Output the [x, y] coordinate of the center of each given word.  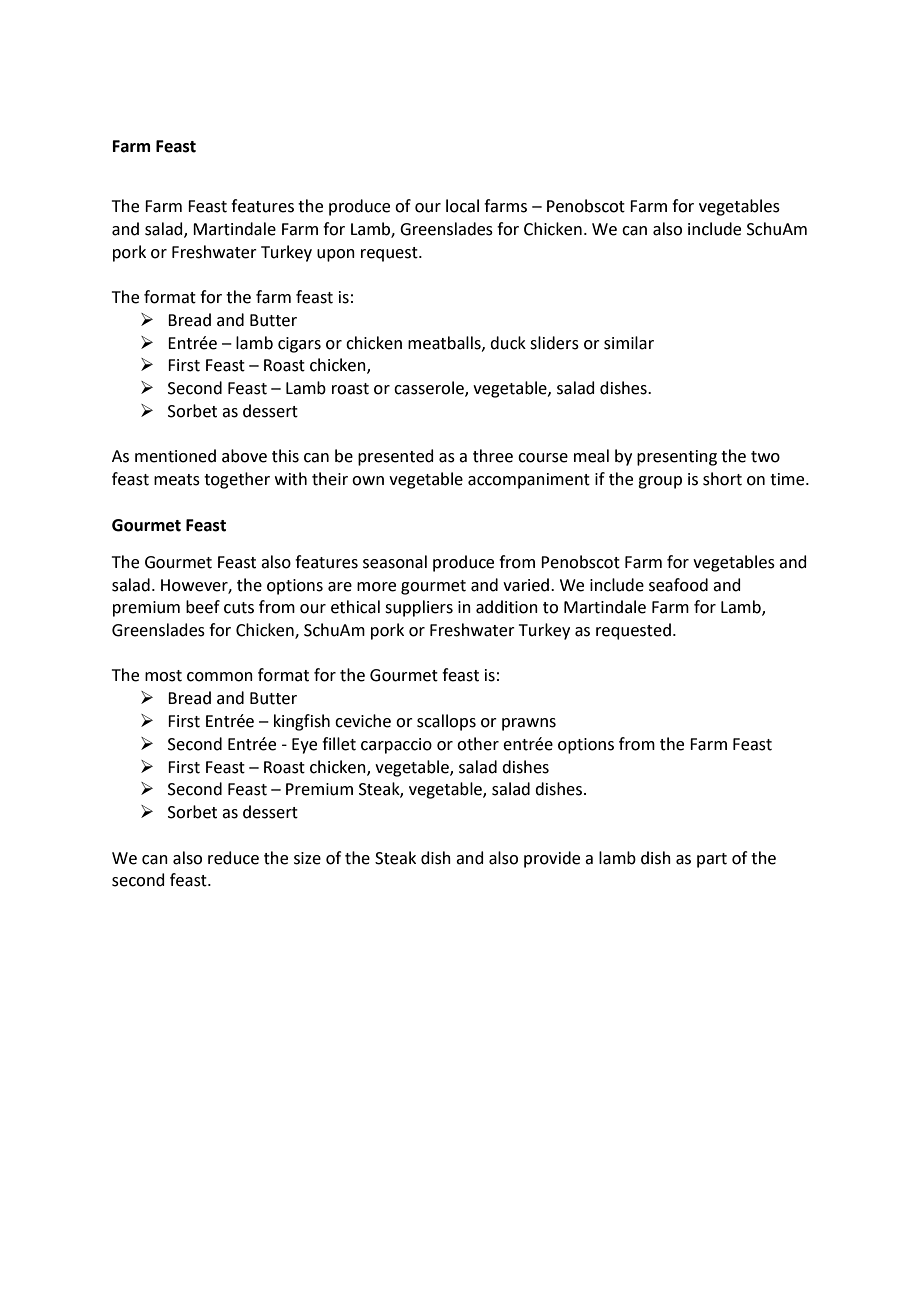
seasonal [395, 562]
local [462, 206]
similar [629, 343]
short [722, 479]
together [237, 480]
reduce [233, 858]
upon [336, 255]
